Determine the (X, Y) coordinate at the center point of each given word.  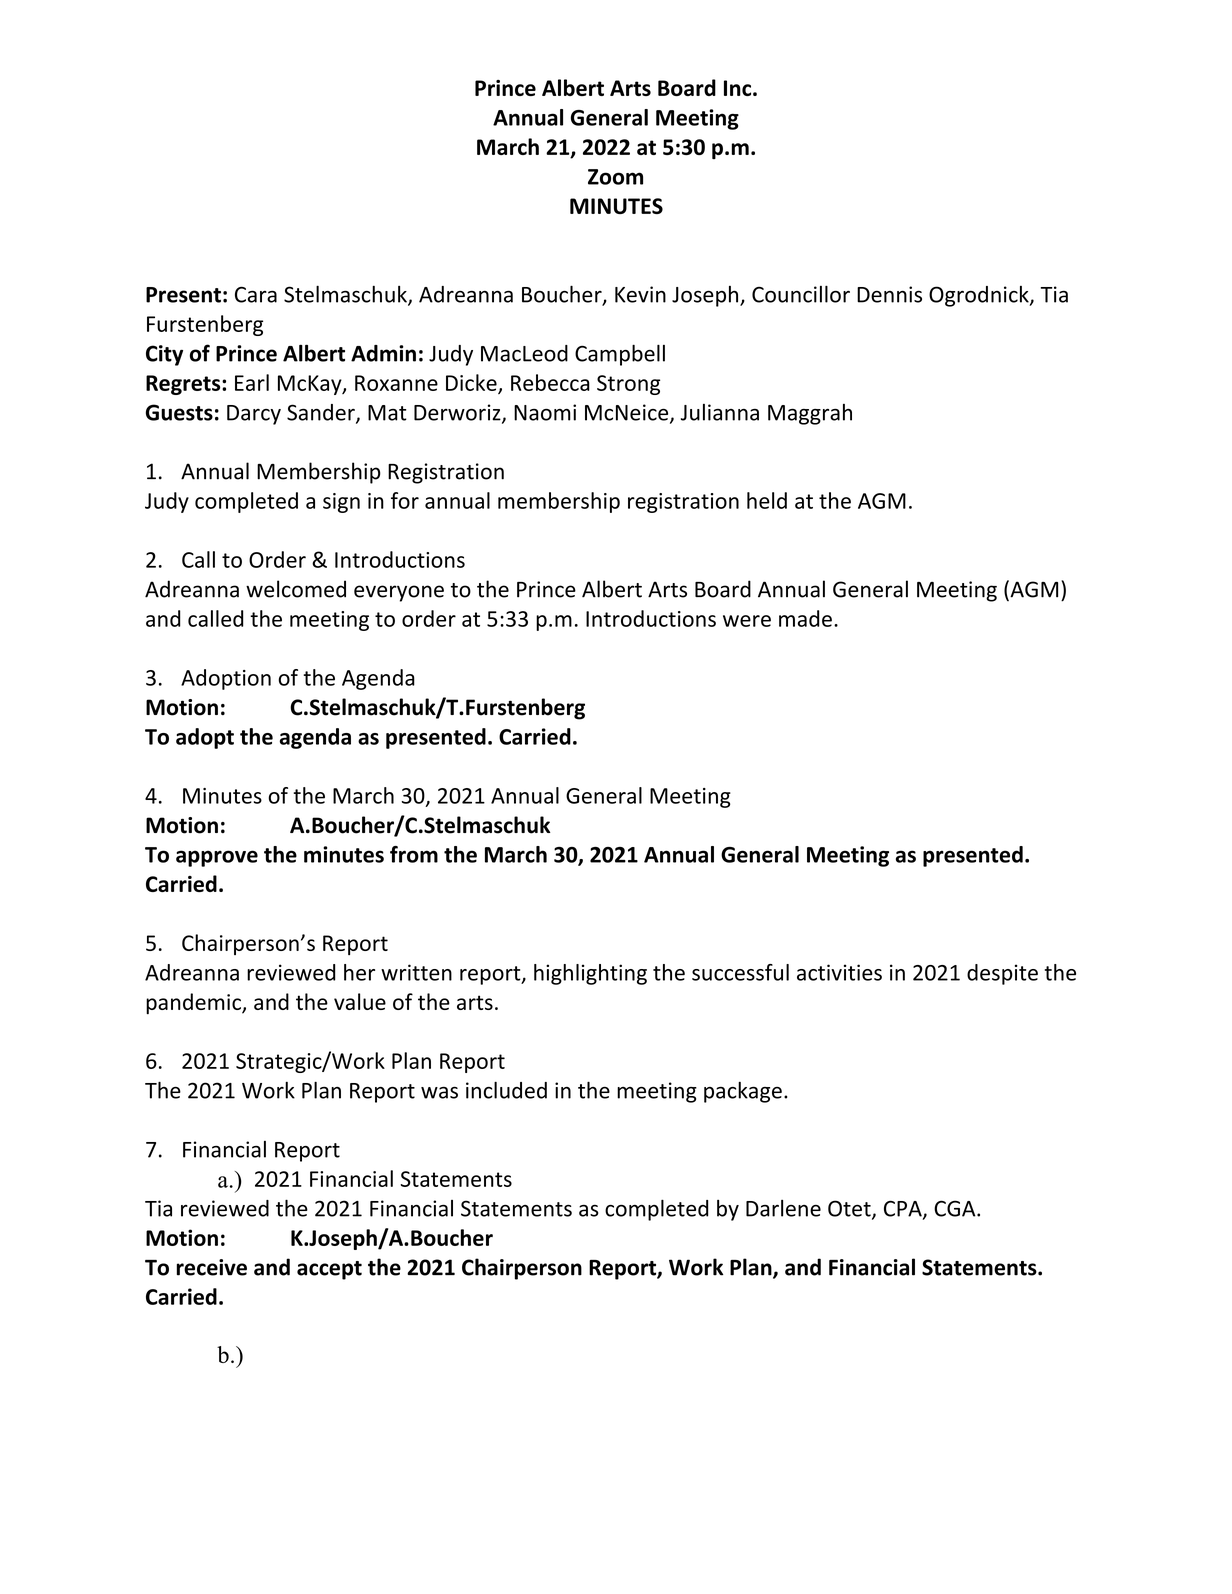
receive (212, 1267)
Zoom (615, 177)
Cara (256, 294)
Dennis (889, 294)
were (747, 621)
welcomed (296, 589)
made (805, 618)
